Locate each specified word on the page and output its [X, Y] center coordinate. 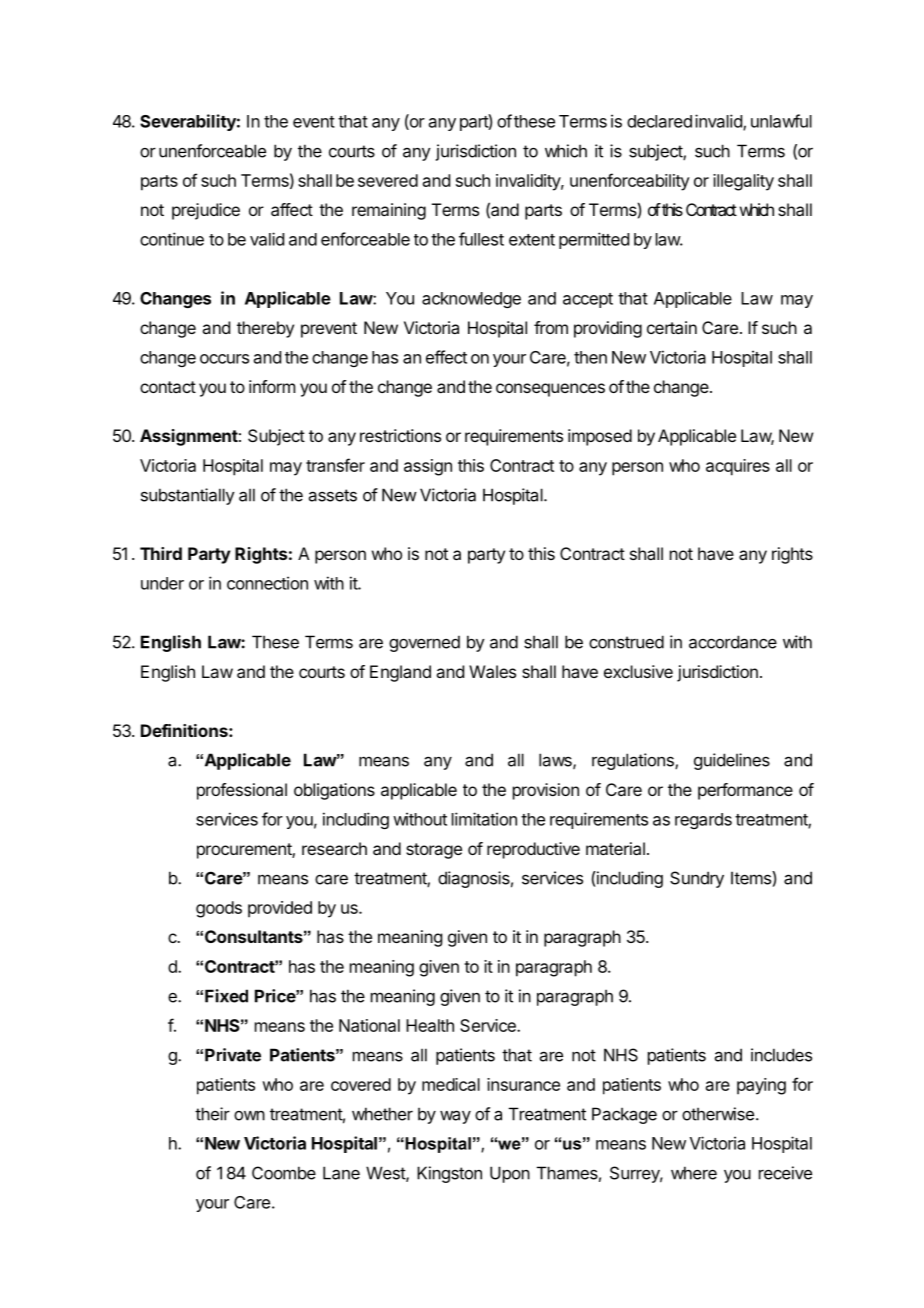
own [249, 1116]
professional [242, 791]
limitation [484, 819]
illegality [743, 182]
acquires [738, 467]
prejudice [206, 211]
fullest [481, 239]
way [455, 1117]
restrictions [400, 435]
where [694, 1173]
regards [703, 821]
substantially [188, 496]
